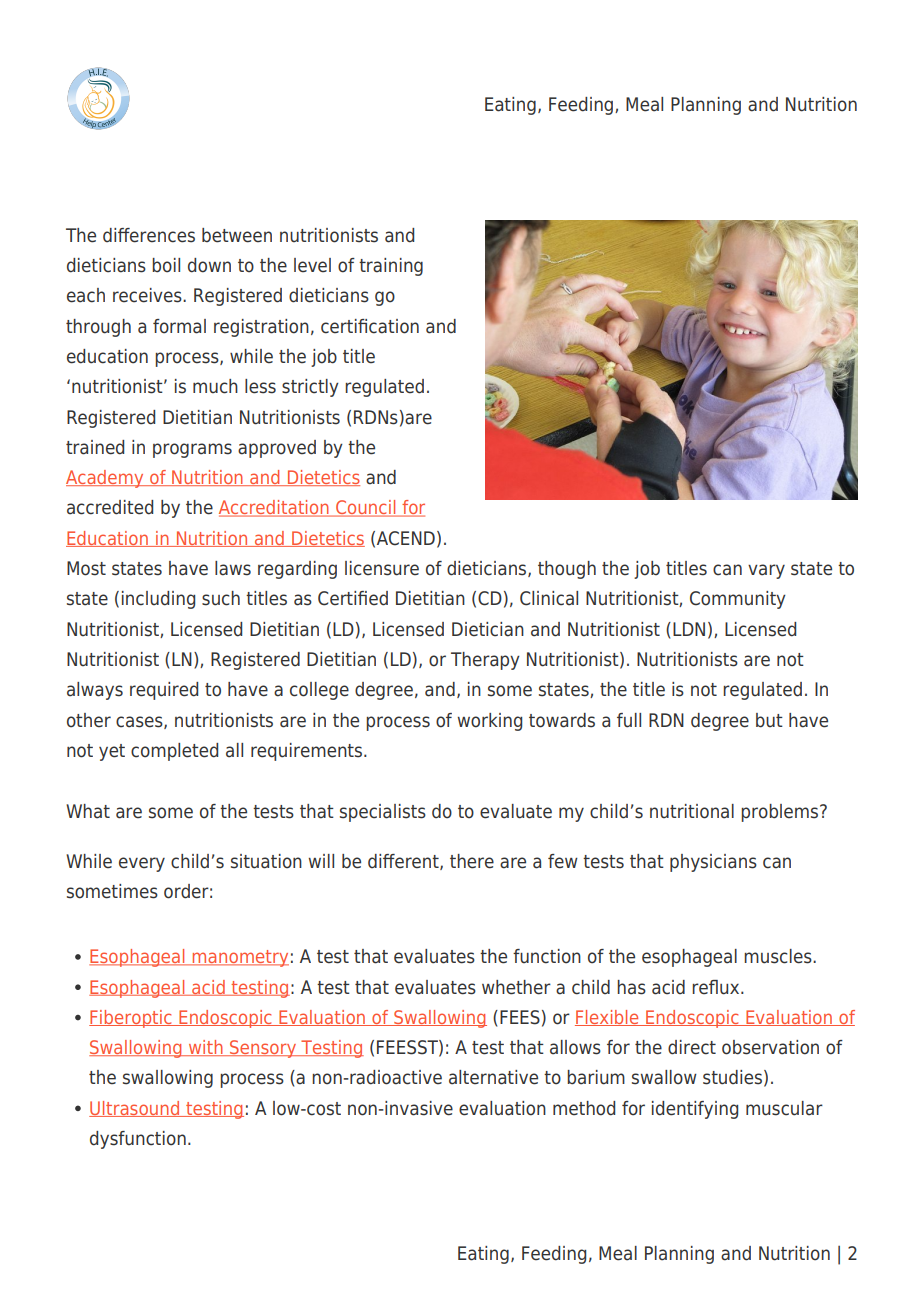 This page has width=924, height=1308. What do you see at coordinates (781, 813) in the page?
I see `problems` at bounding box center [781, 813].
